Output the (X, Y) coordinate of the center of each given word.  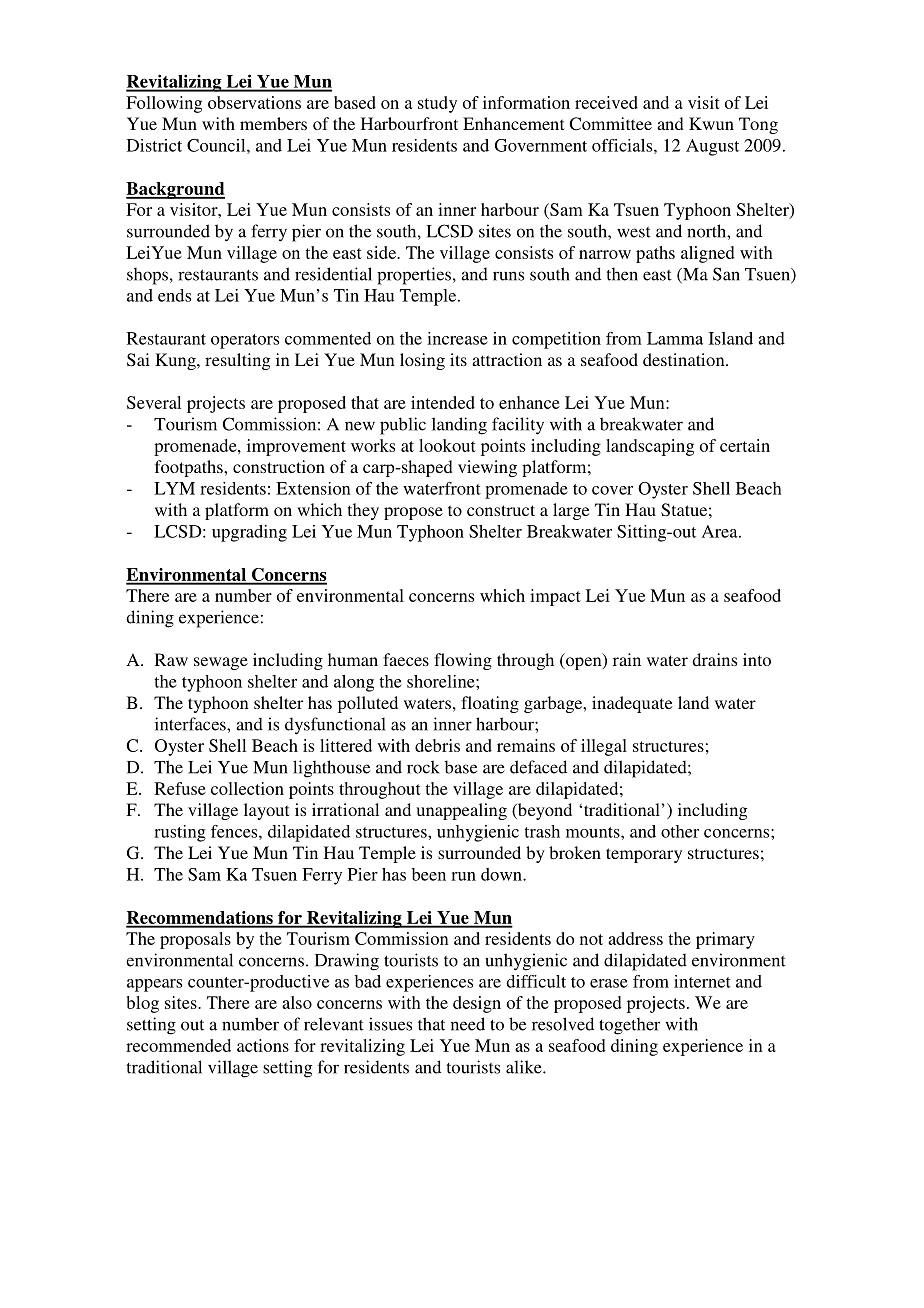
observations (254, 102)
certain (745, 445)
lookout (447, 445)
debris (437, 745)
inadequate (632, 704)
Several (154, 402)
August (712, 147)
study (437, 104)
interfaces (191, 724)
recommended (178, 1045)
